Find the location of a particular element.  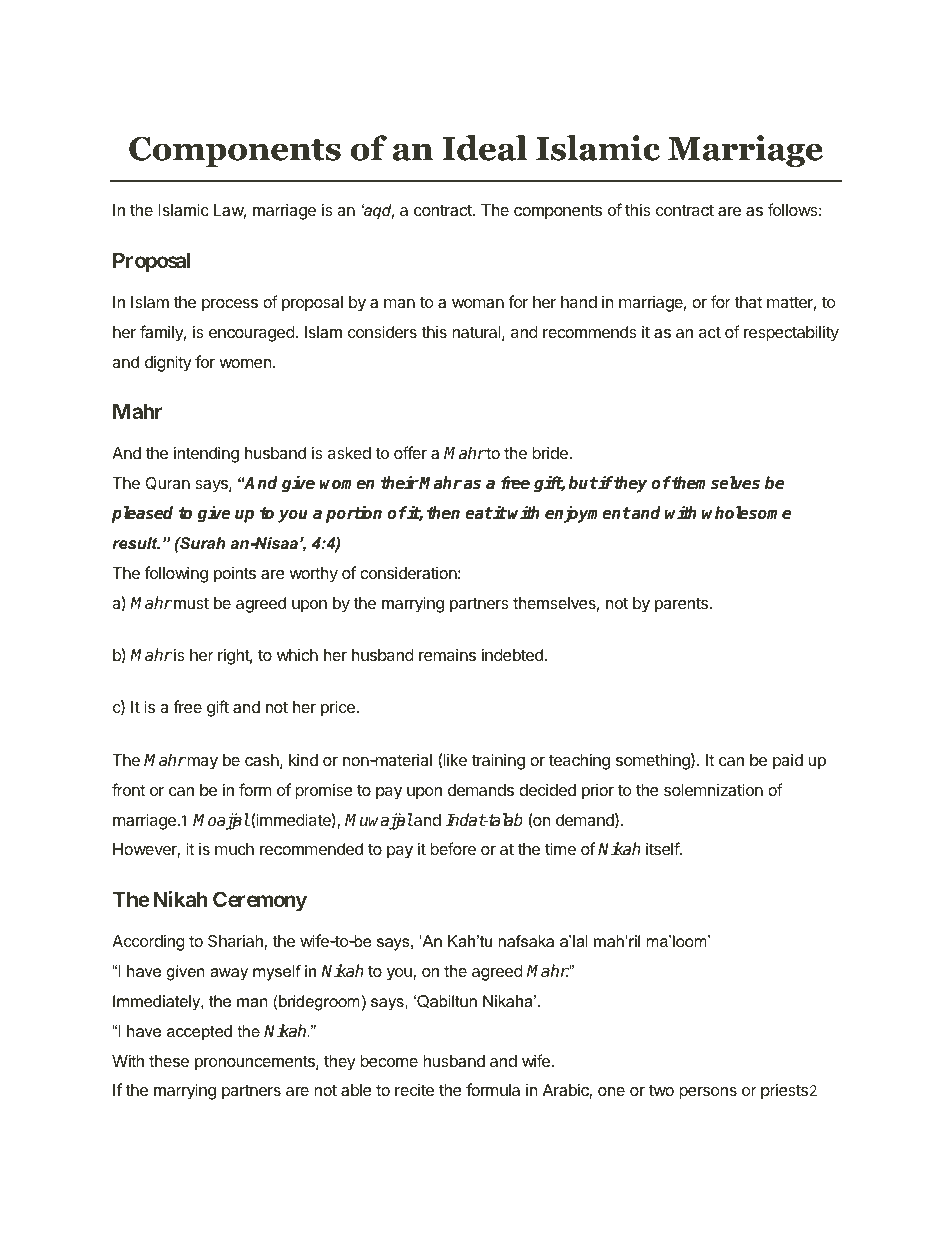

intending is located at coordinates (206, 454).
